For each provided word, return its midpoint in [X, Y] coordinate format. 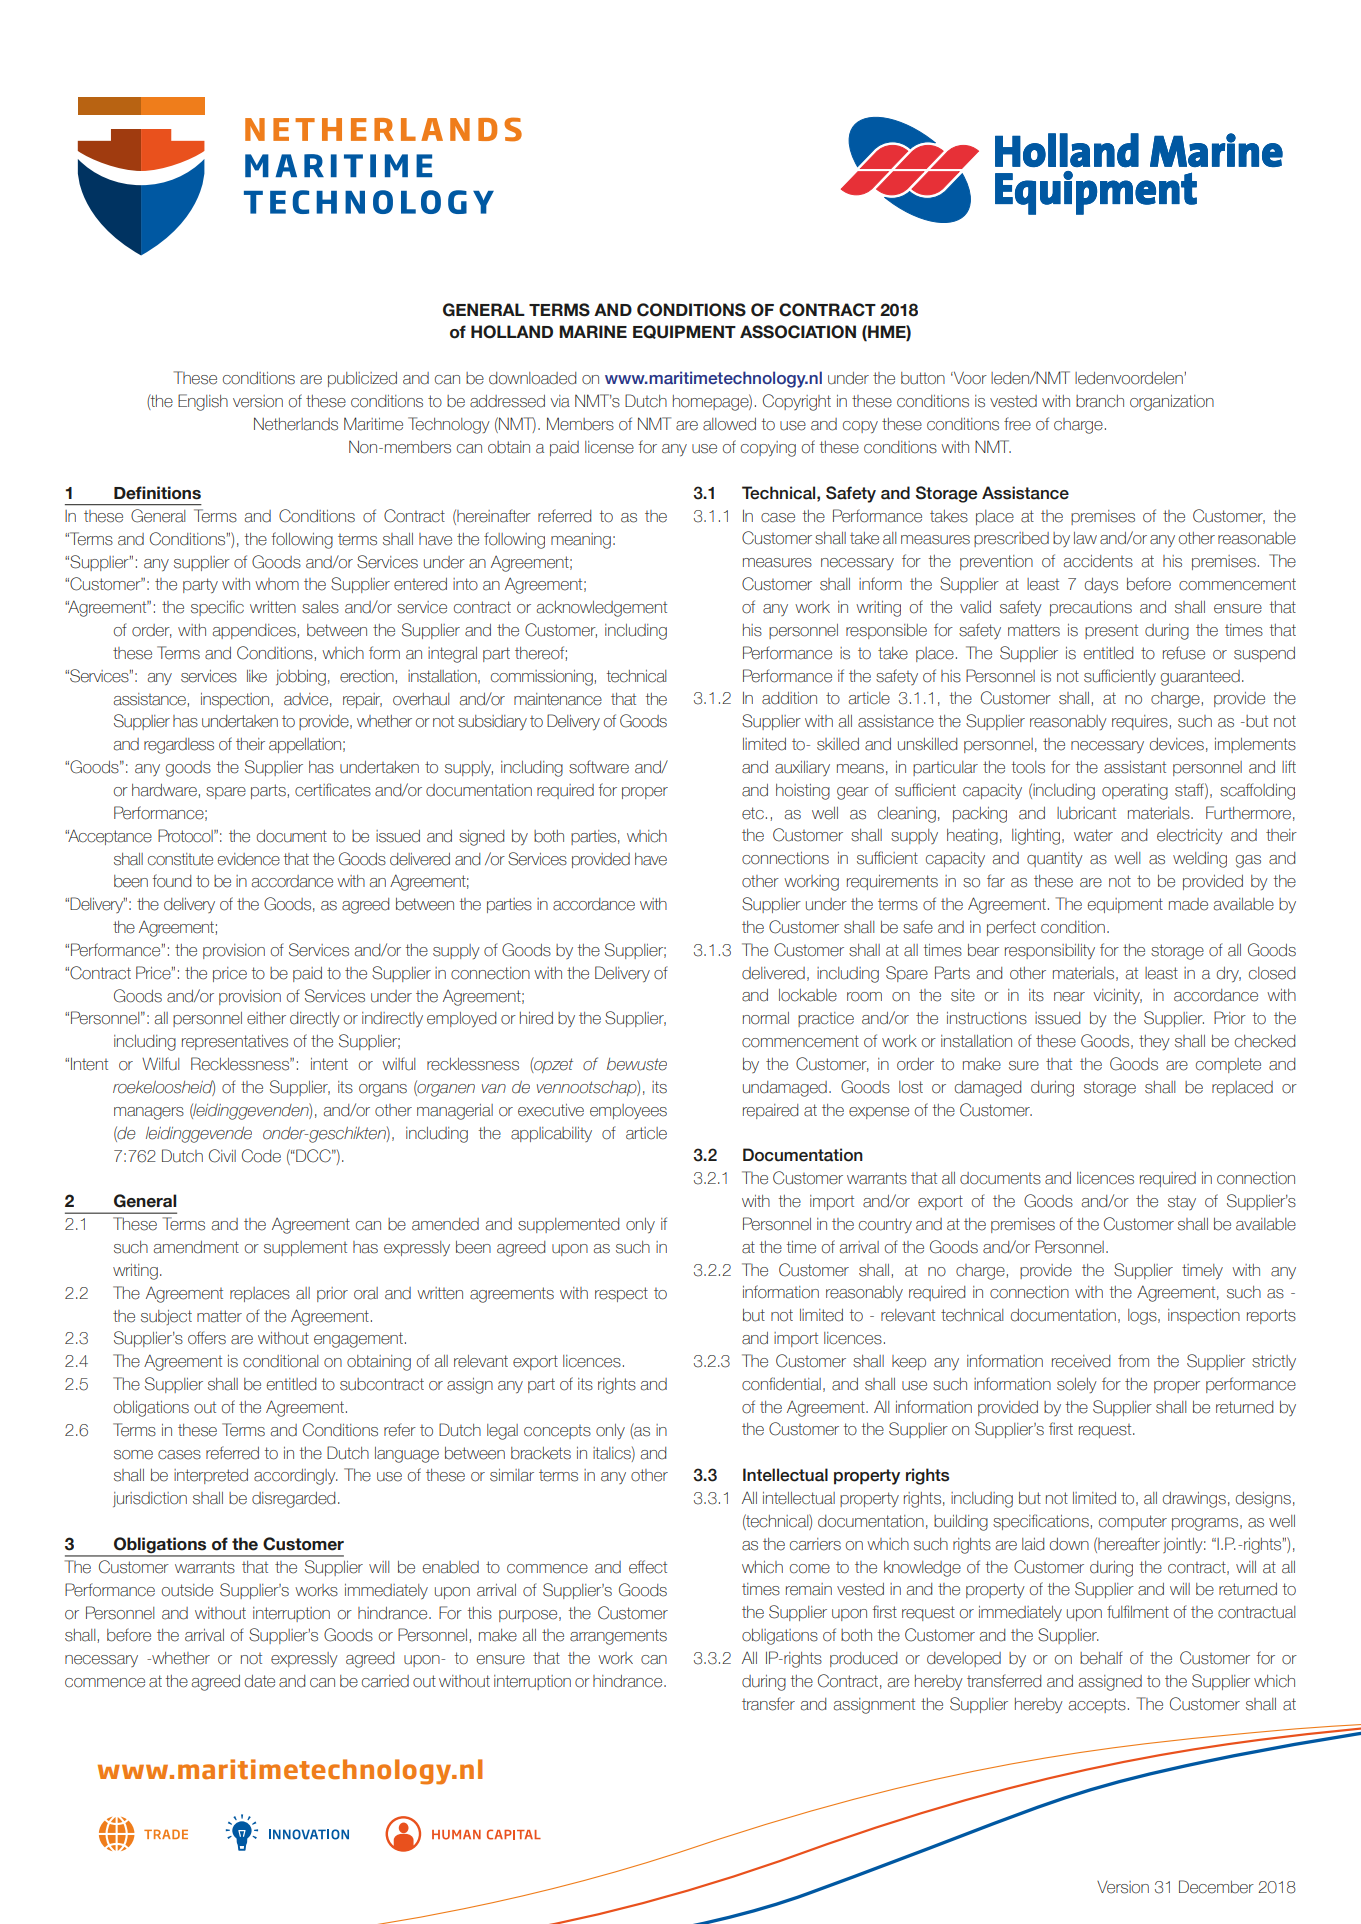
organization [1172, 403]
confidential [781, 1384]
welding [1200, 860]
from [1133, 1361]
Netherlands [296, 424]
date [260, 1681]
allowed [729, 424]
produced [863, 1659]
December [1216, 1887]
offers [207, 1338]
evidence [249, 859]
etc [753, 813]
